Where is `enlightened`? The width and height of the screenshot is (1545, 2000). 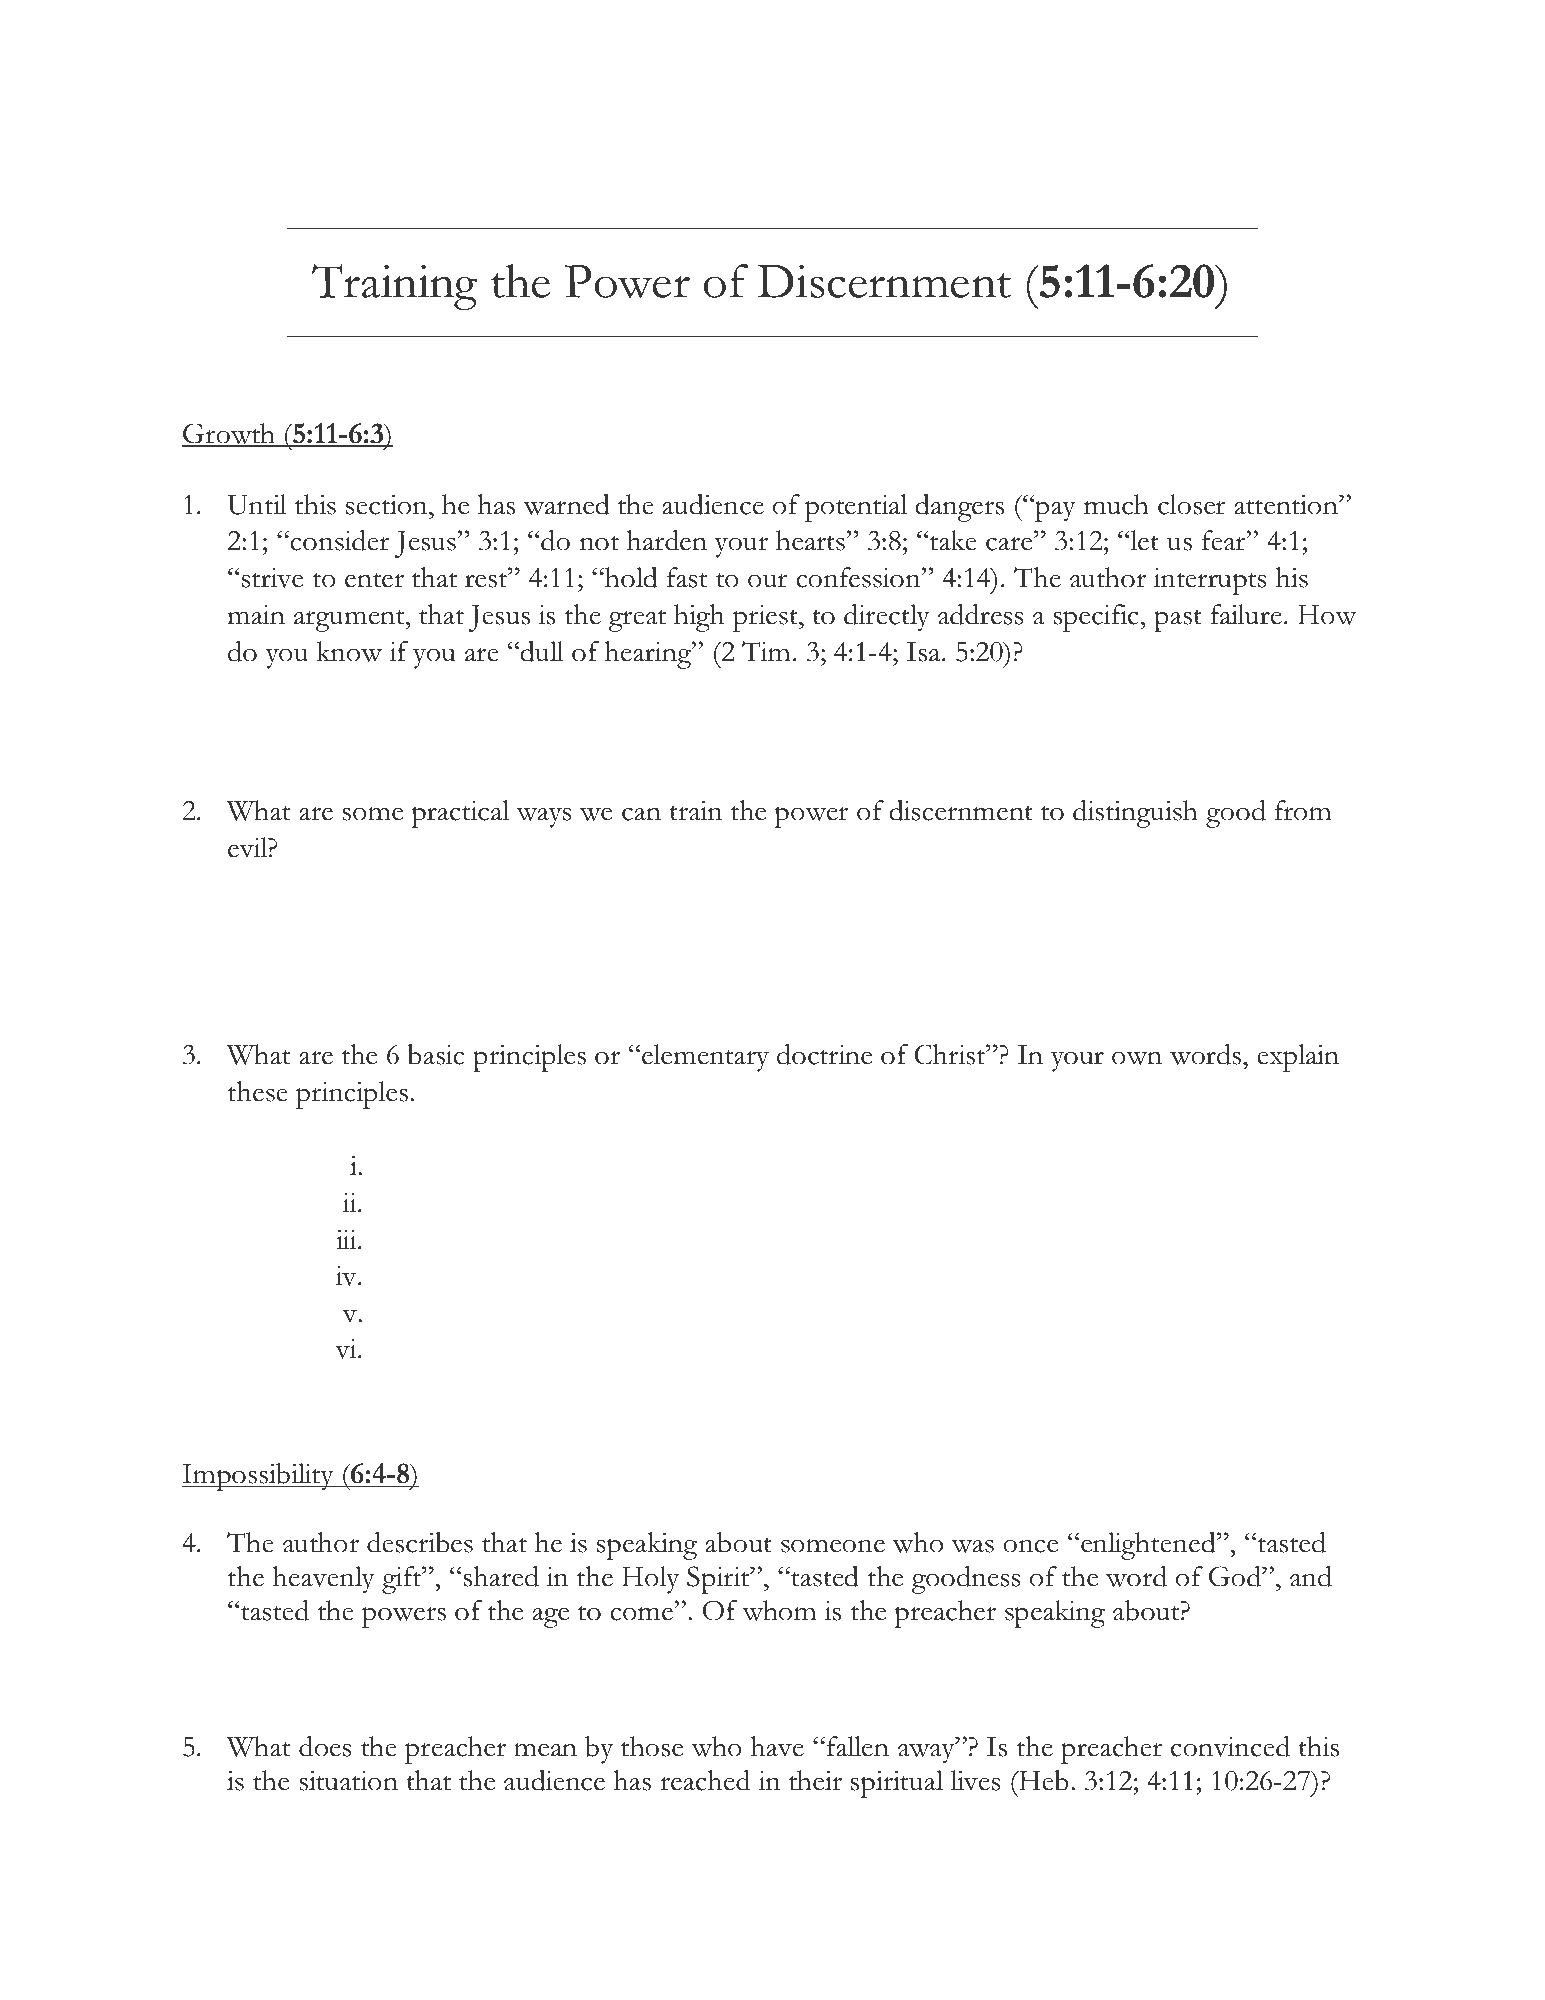
enlightened is located at coordinates (1148, 1546).
